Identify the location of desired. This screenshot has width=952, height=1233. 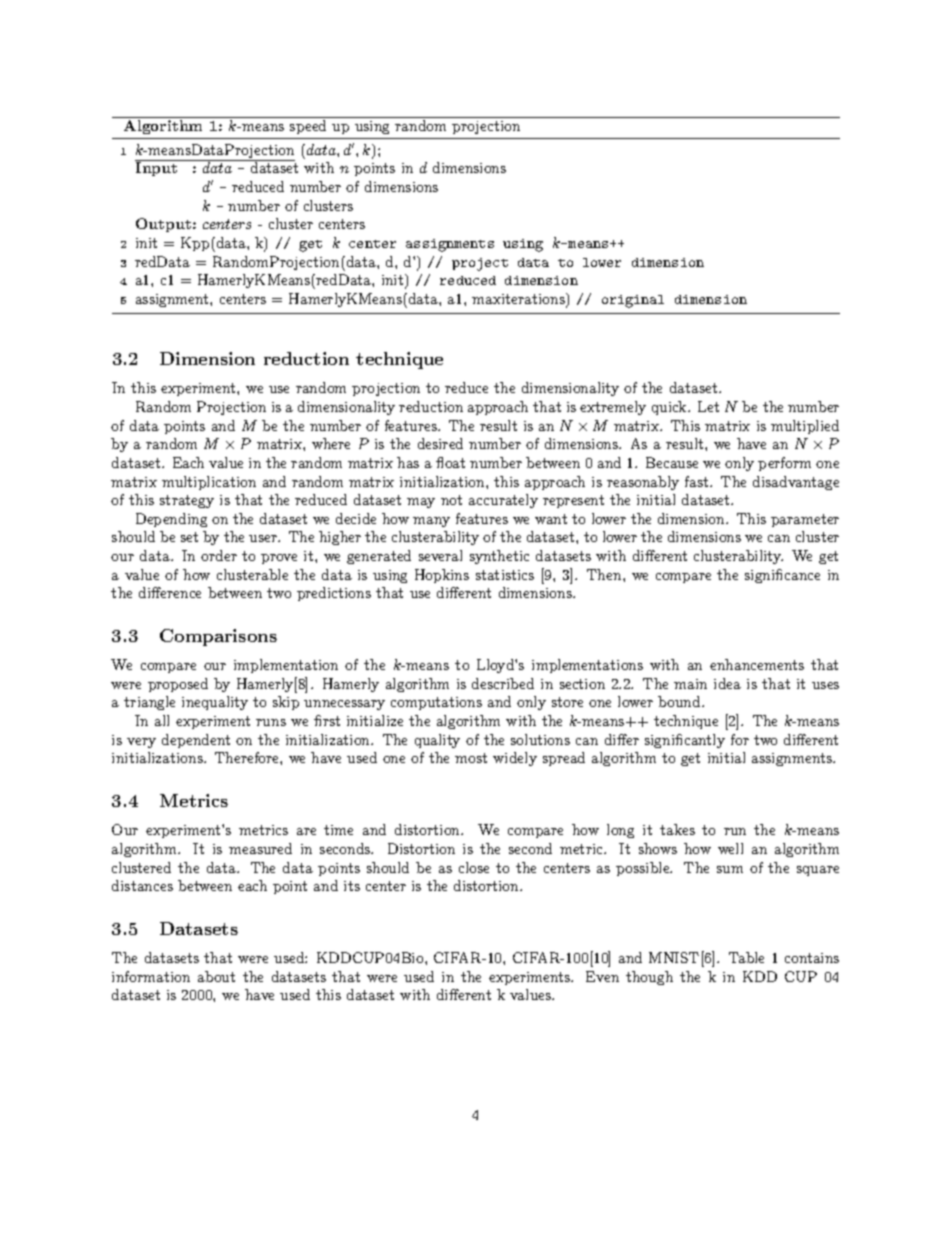
(440, 443).
